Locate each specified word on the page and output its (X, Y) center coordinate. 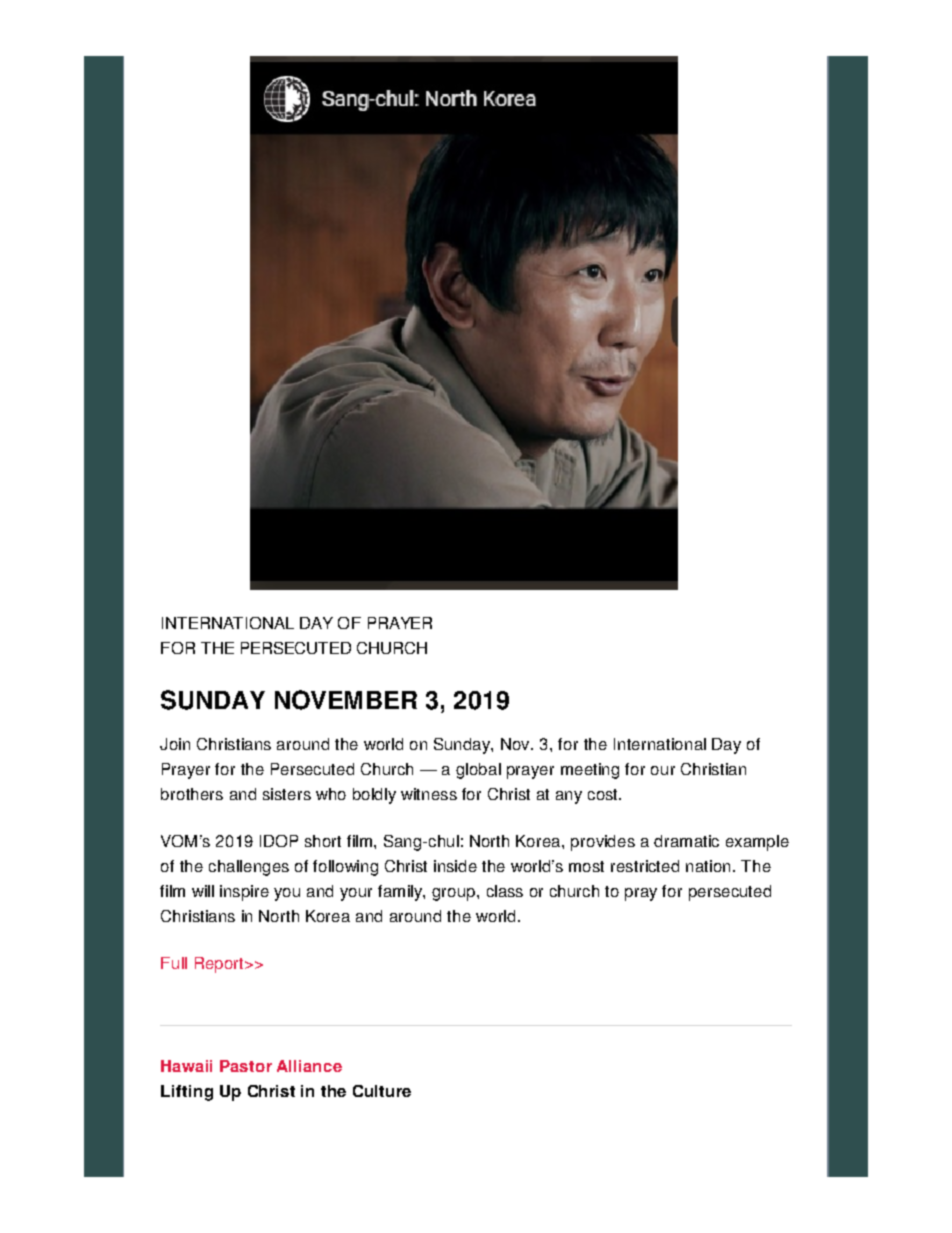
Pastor (246, 1066)
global (478, 771)
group (455, 894)
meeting (590, 771)
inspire (244, 893)
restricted (645, 866)
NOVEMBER (346, 700)
